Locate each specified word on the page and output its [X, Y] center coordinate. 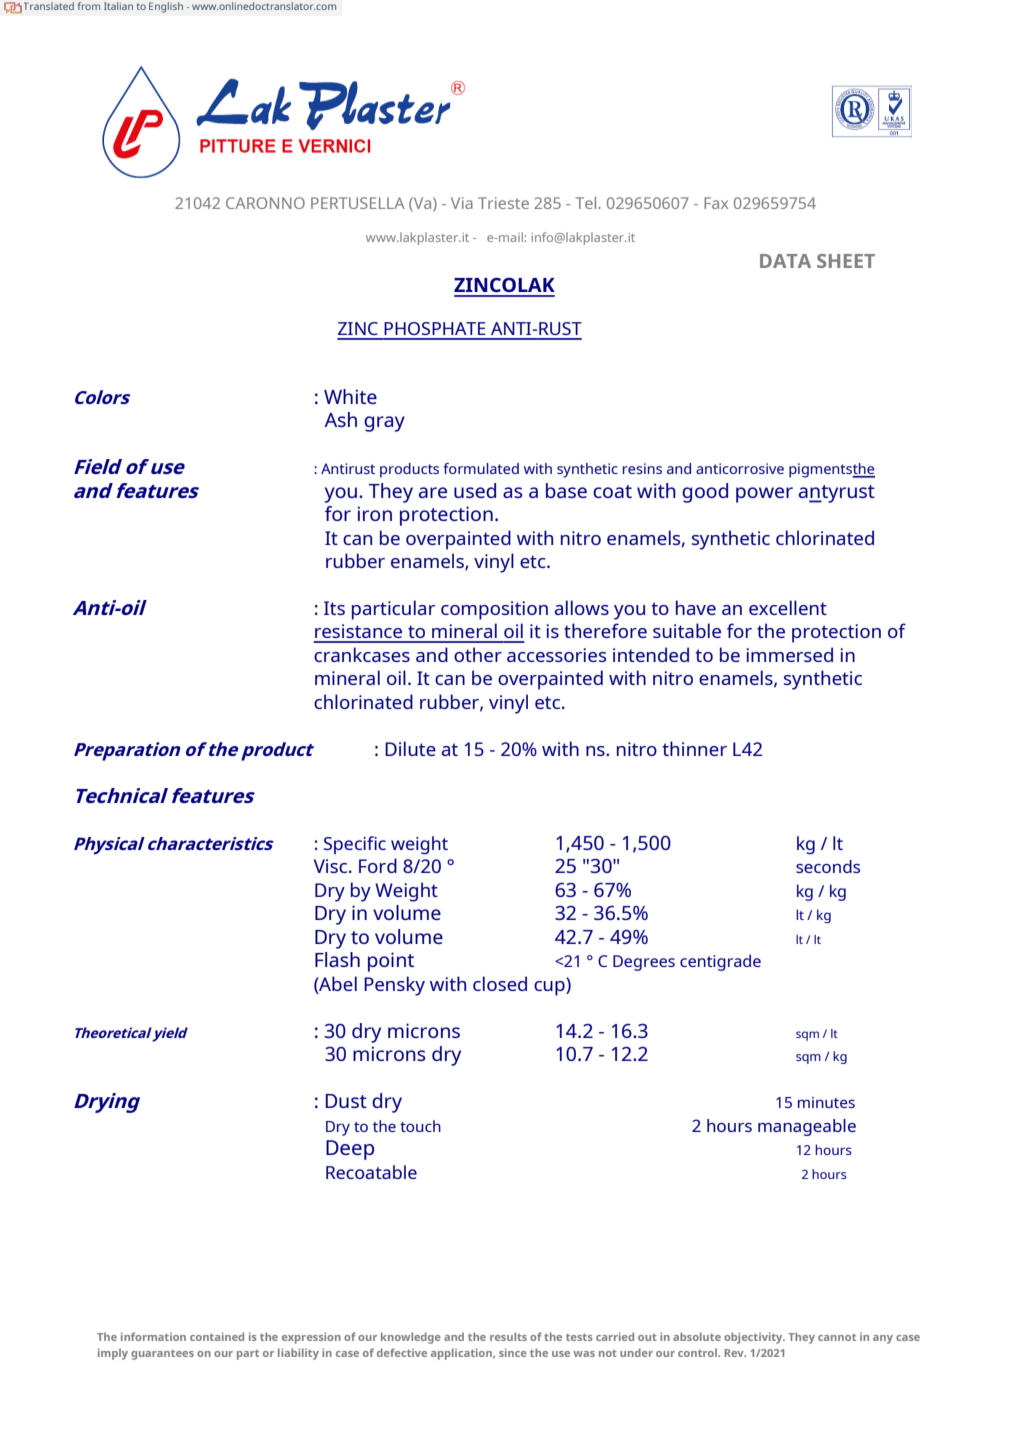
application [462, 1354]
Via [462, 203]
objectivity [754, 1338]
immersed [789, 654]
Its [334, 608]
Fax [716, 203]
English [166, 7]
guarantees [162, 1355]
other [478, 654]
